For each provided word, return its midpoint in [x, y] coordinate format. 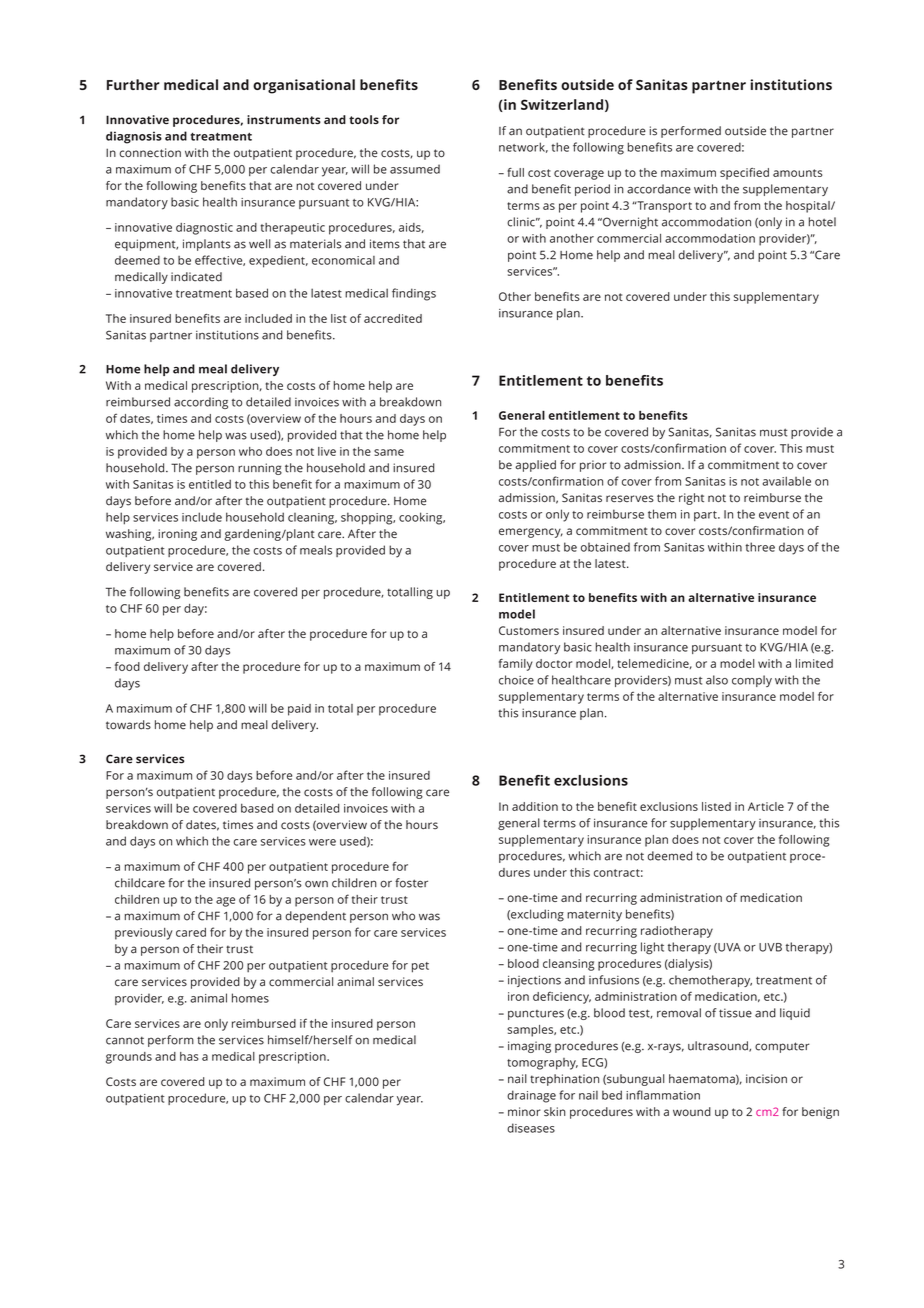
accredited [393, 318]
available [786, 481]
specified [744, 174]
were [322, 842]
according [201, 403]
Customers [529, 630]
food [127, 666]
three [760, 547]
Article [766, 806]
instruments [284, 119]
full [515, 172]
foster [411, 883]
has [189, 1056]
